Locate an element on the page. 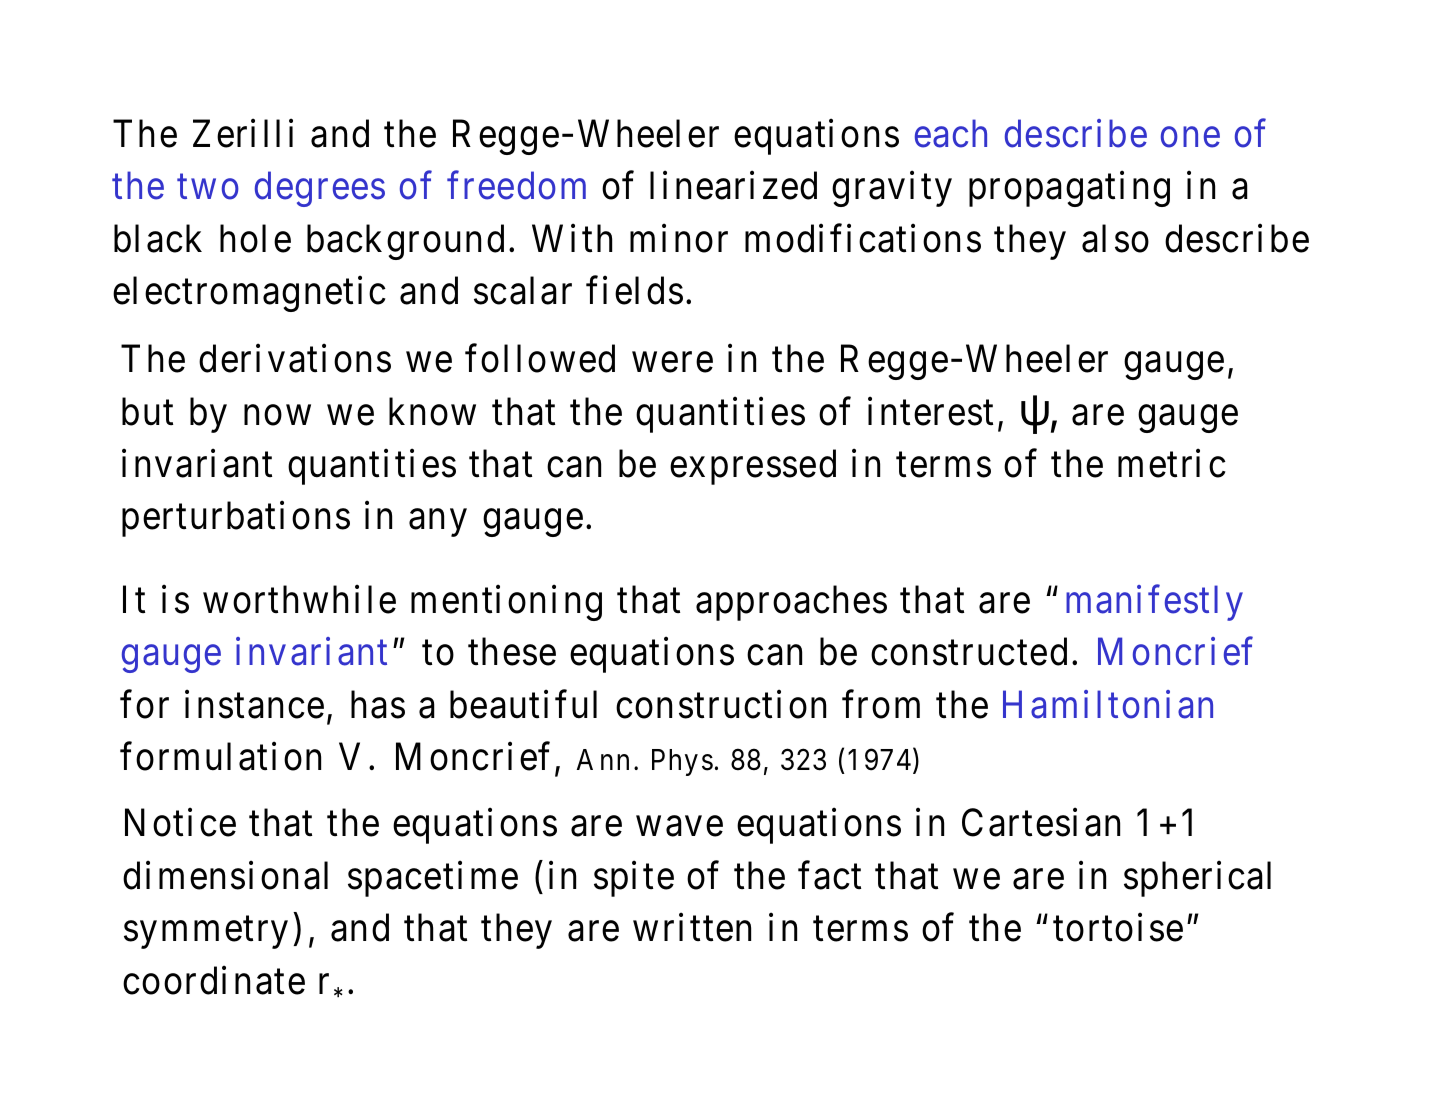 Image resolution: width=1445 pixels, height=1117 pixels. construction is located at coordinates (721, 704).
